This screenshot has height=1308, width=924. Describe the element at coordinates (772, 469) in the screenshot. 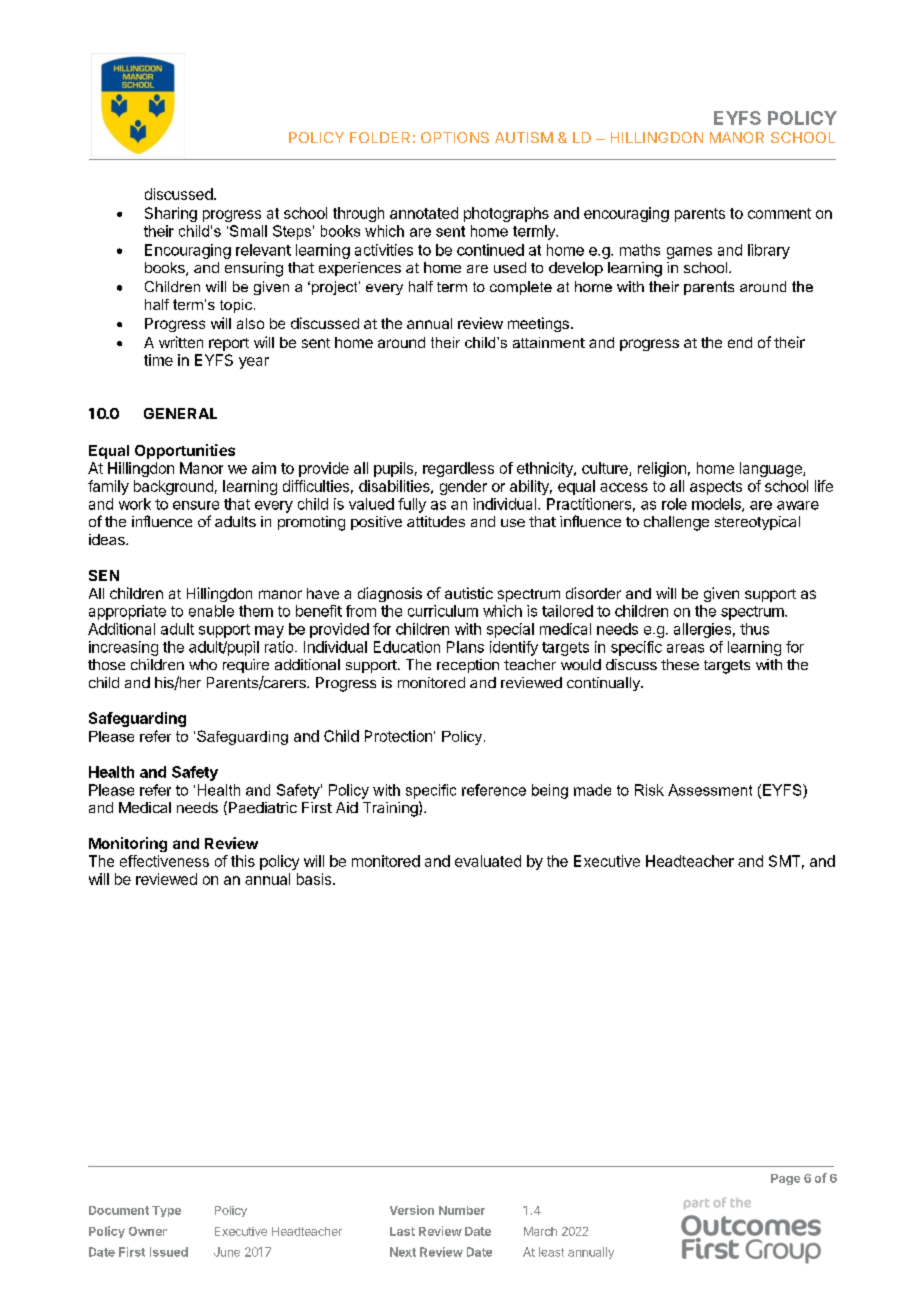

I see `language` at that location.
